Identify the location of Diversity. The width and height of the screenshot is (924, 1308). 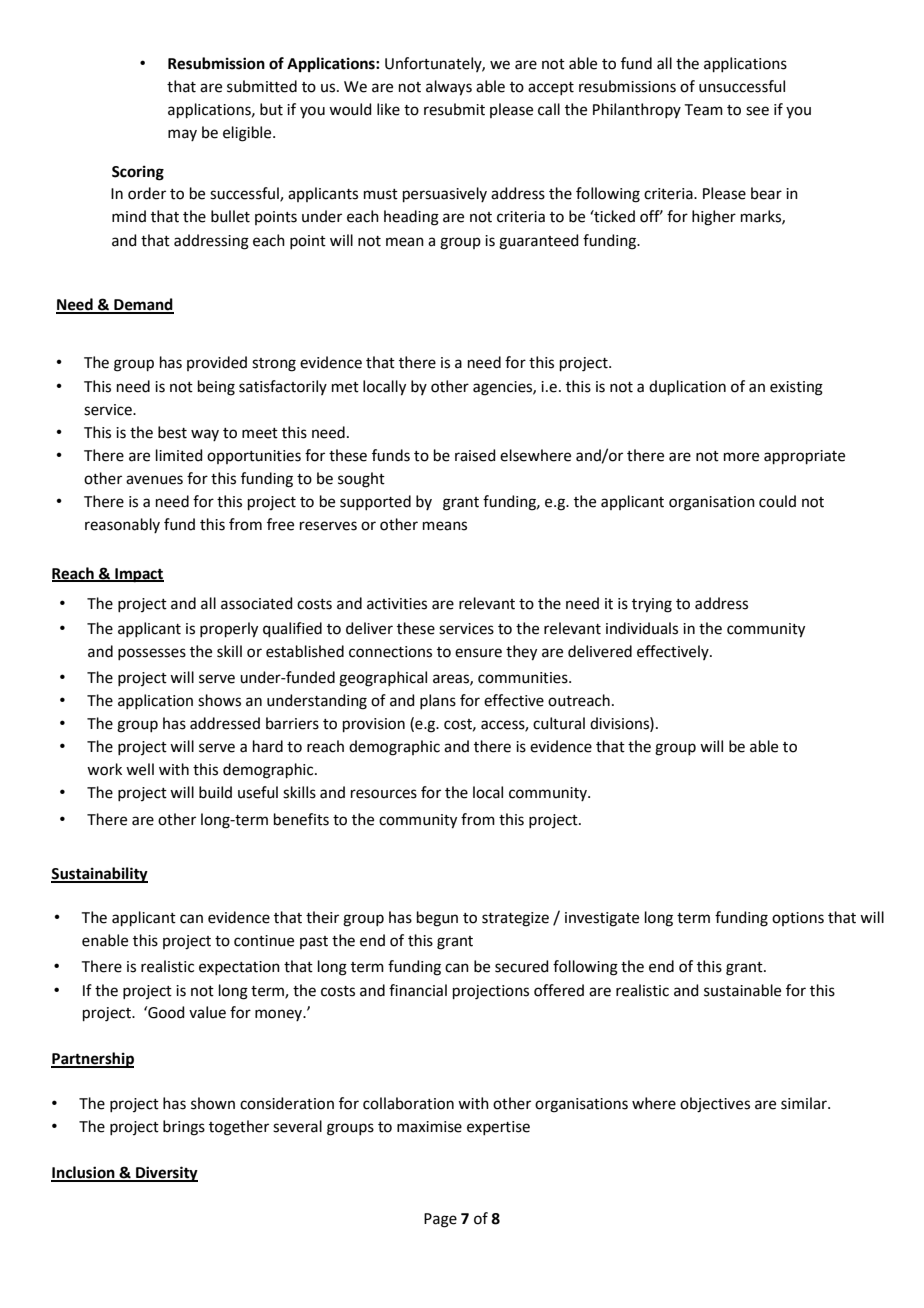
(166, 1174).
